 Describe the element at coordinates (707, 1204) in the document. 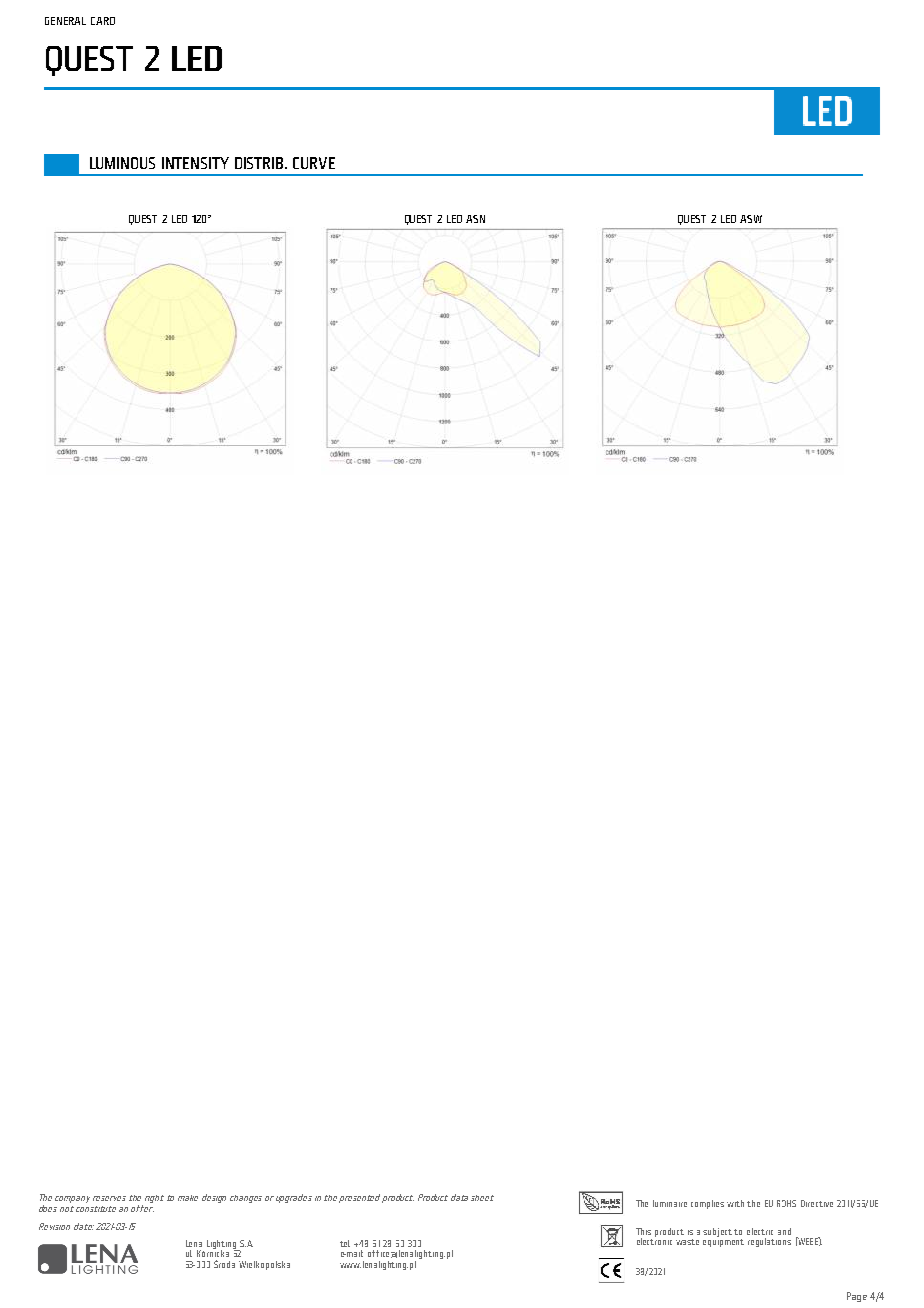

I see `complies` at that location.
